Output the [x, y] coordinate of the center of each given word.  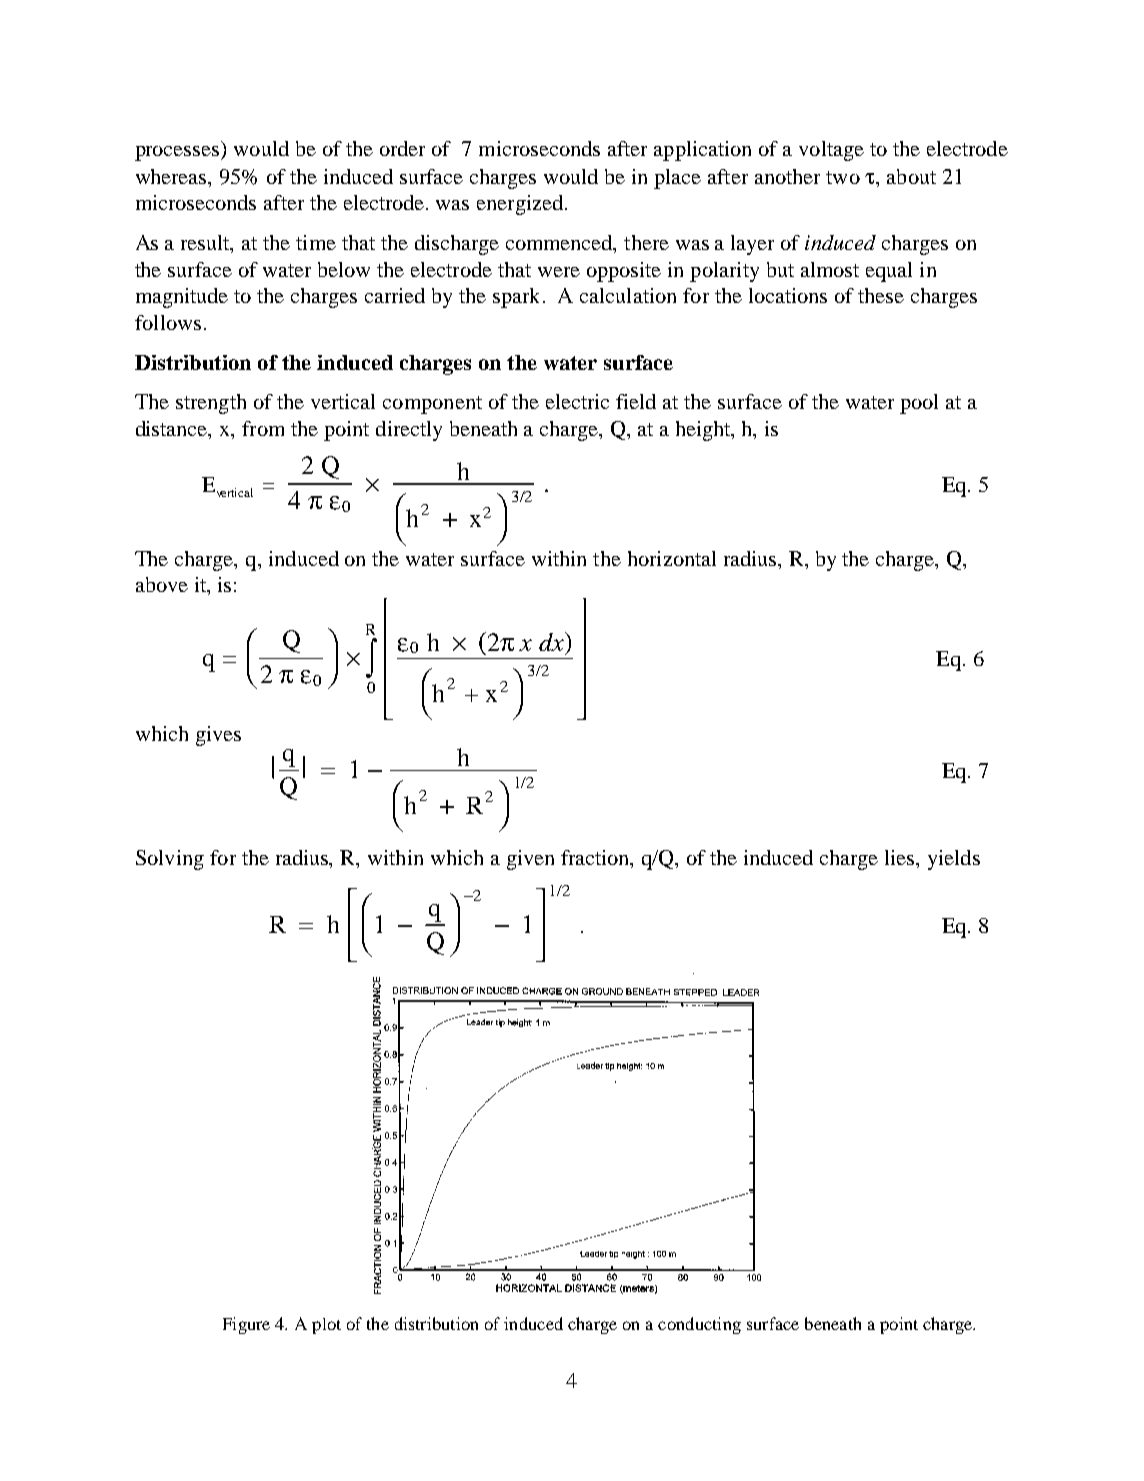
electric [577, 401]
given [530, 860]
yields [954, 860]
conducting [699, 1325]
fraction [596, 859]
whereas [172, 176]
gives [218, 736]
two [843, 177]
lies [901, 857]
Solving [170, 860]
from [263, 428]
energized [520, 205]
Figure [246, 1325]
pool [919, 404]
